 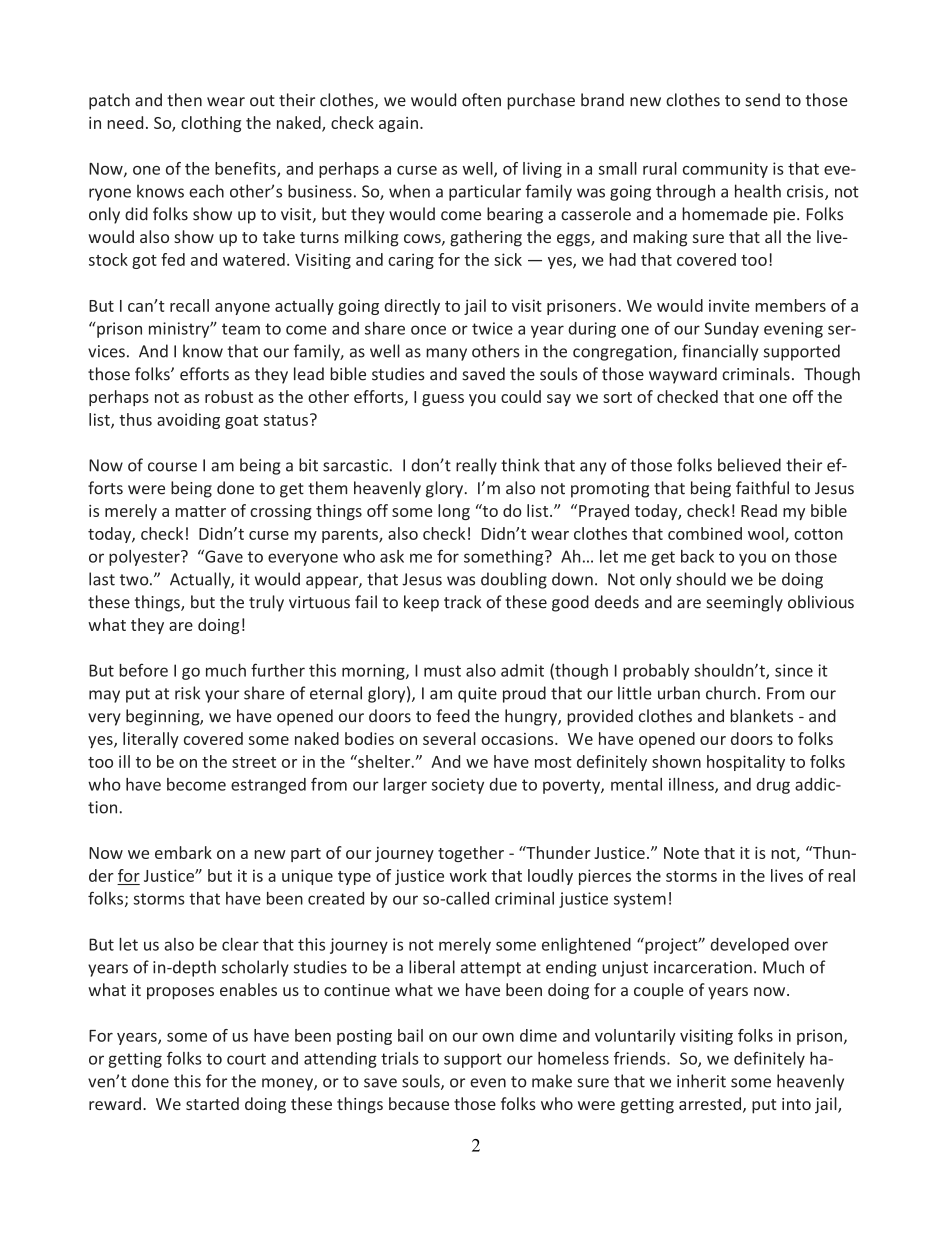 I want to click on often, so click(x=481, y=100).
